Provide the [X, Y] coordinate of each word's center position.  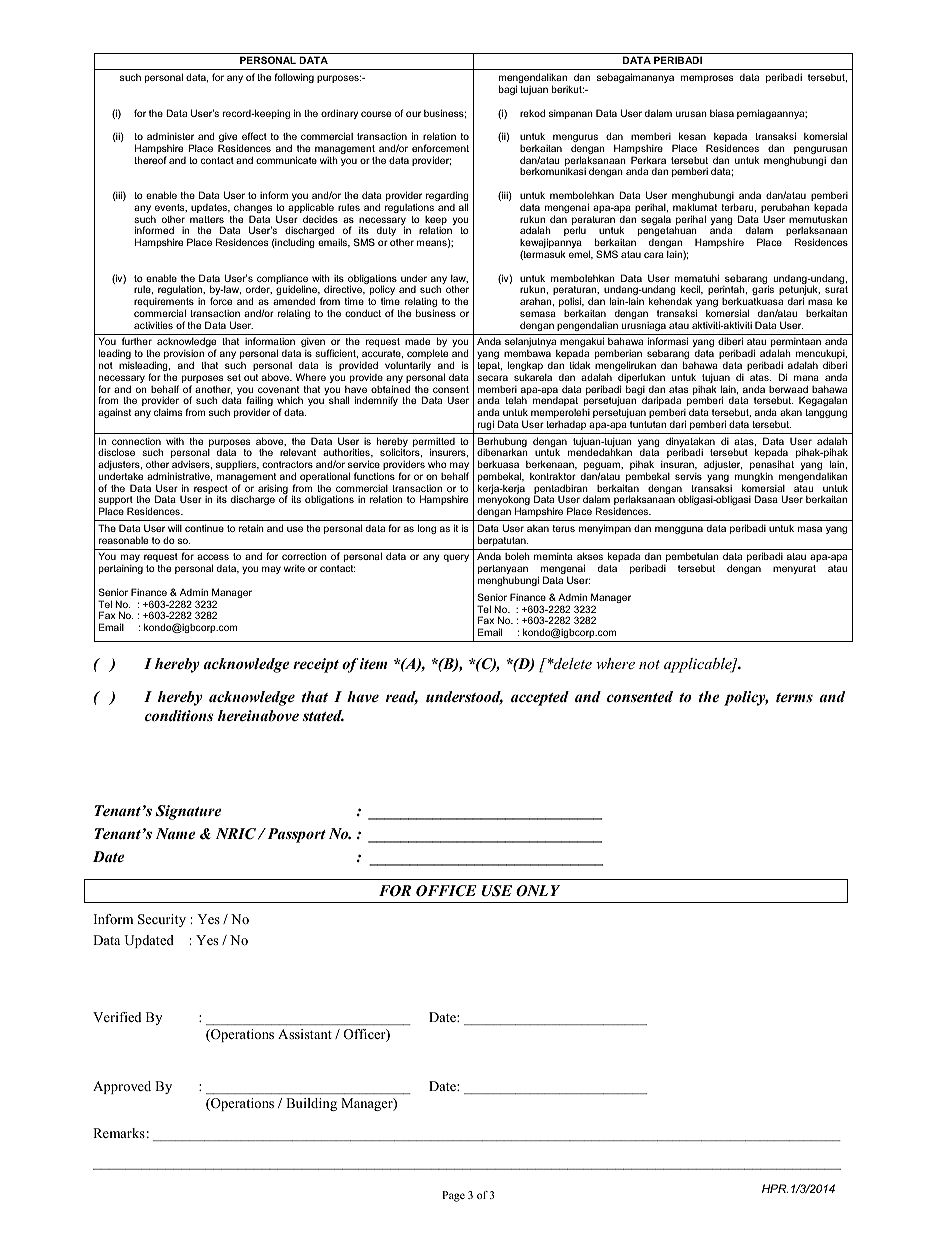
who [437, 464]
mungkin [754, 478]
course [376, 114]
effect [254, 136]
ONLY [538, 891]
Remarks [119, 1133]
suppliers [237, 465]
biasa [722, 113]
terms [794, 697]
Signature [189, 812]
